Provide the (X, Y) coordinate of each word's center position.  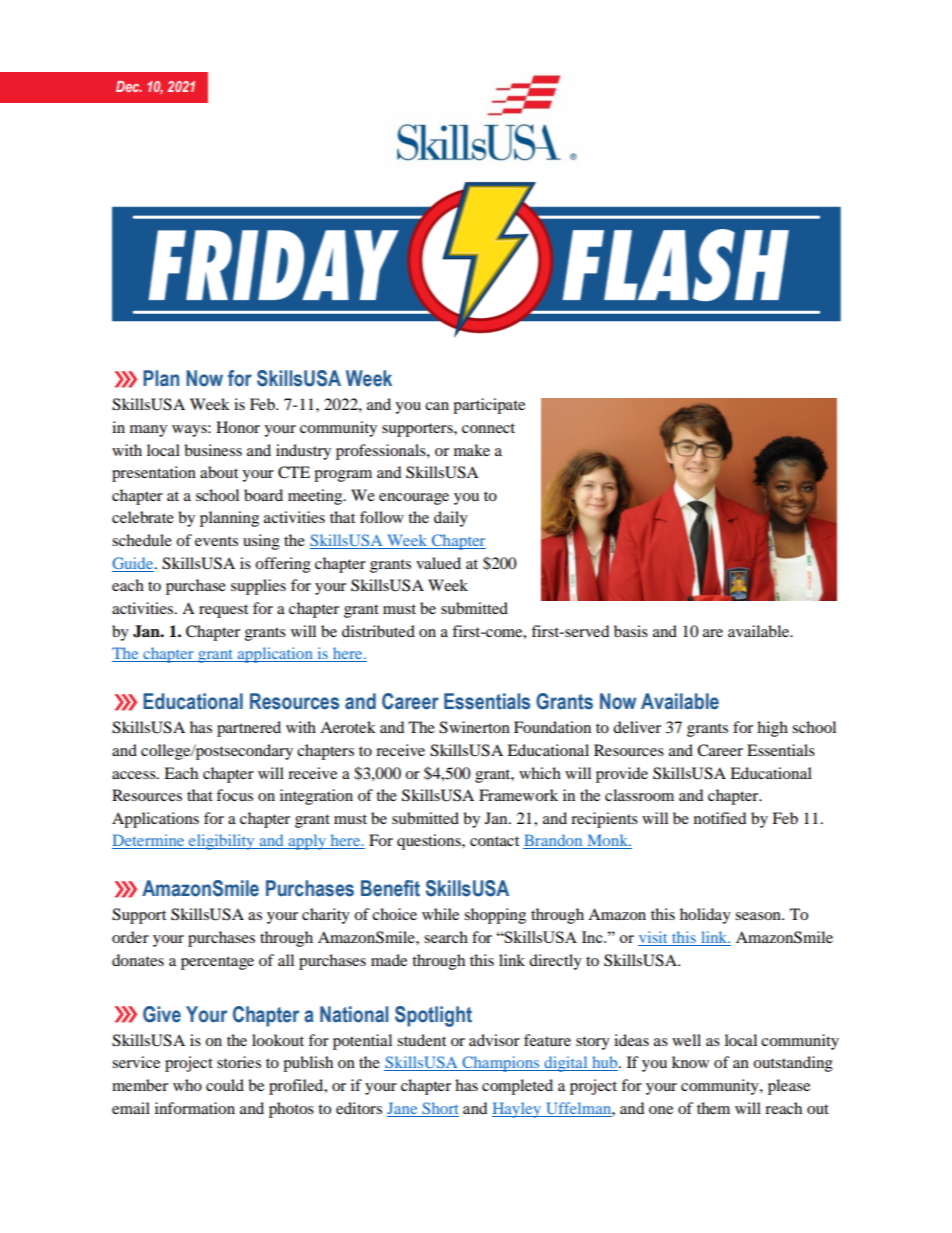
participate (489, 406)
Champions (501, 1064)
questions (430, 842)
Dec (129, 86)
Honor (238, 427)
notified (720, 818)
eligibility (222, 842)
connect (488, 428)
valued (438, 563)
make (472, 450)
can (437, 406)
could (225, 1085)
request (223, 611)
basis (631, 631)
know (690, 1062)
